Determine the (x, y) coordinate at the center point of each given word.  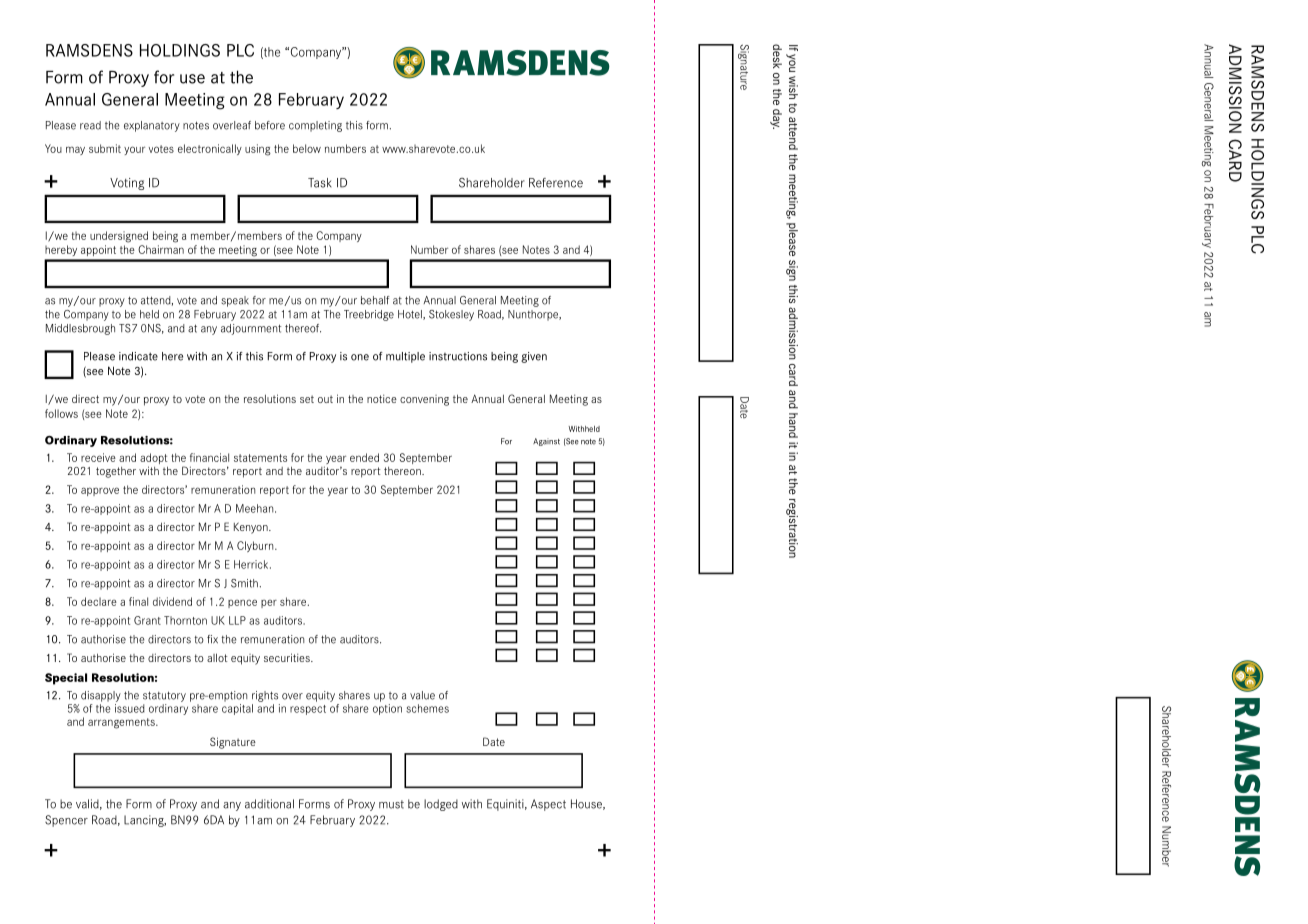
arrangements (122, 723)
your (134, 150)
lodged (441, 805)
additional (269, 804)
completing (315, 126)
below (307, 148)
